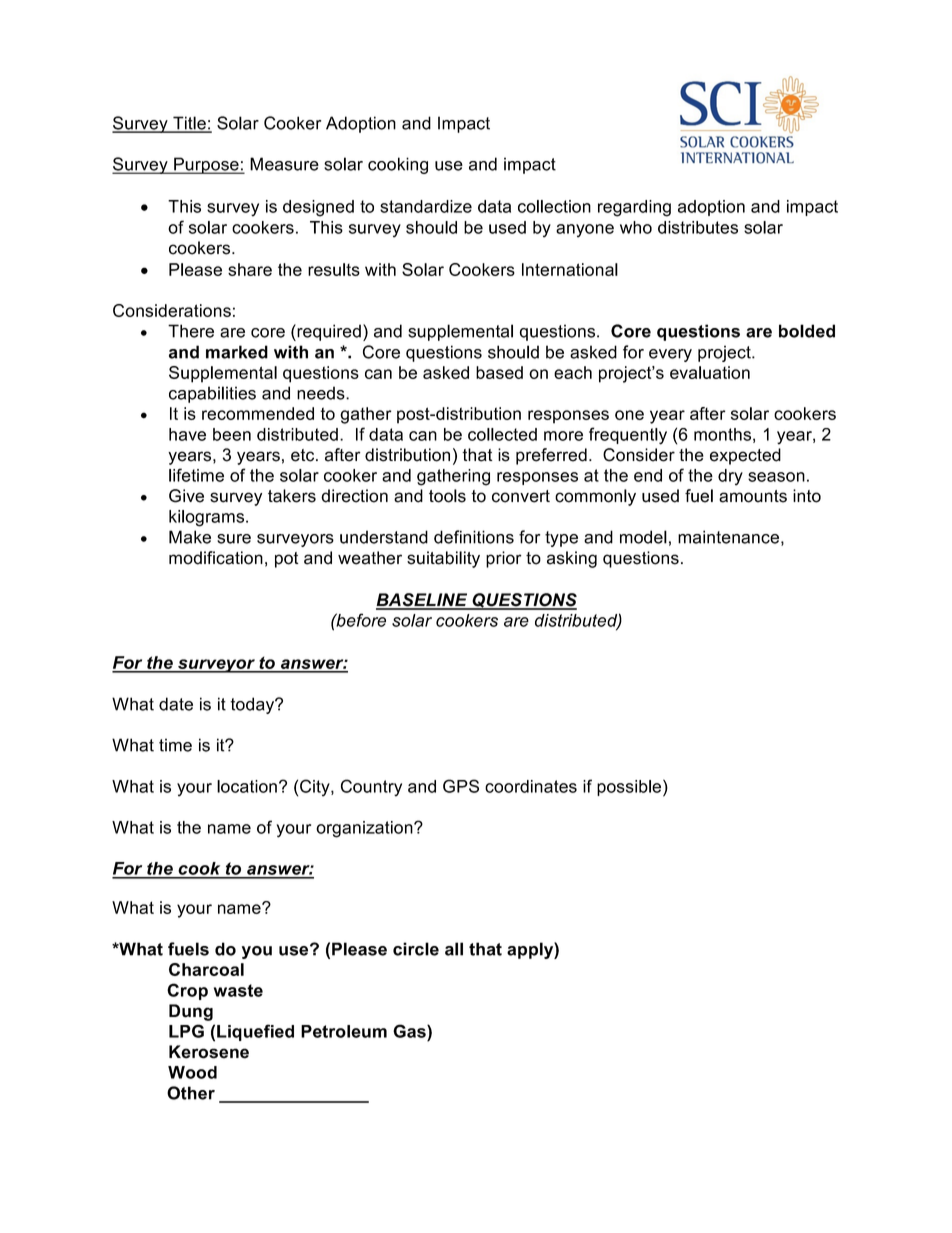 The image size is (952, 1233). I want to click on GPS, so click(461, 786).
